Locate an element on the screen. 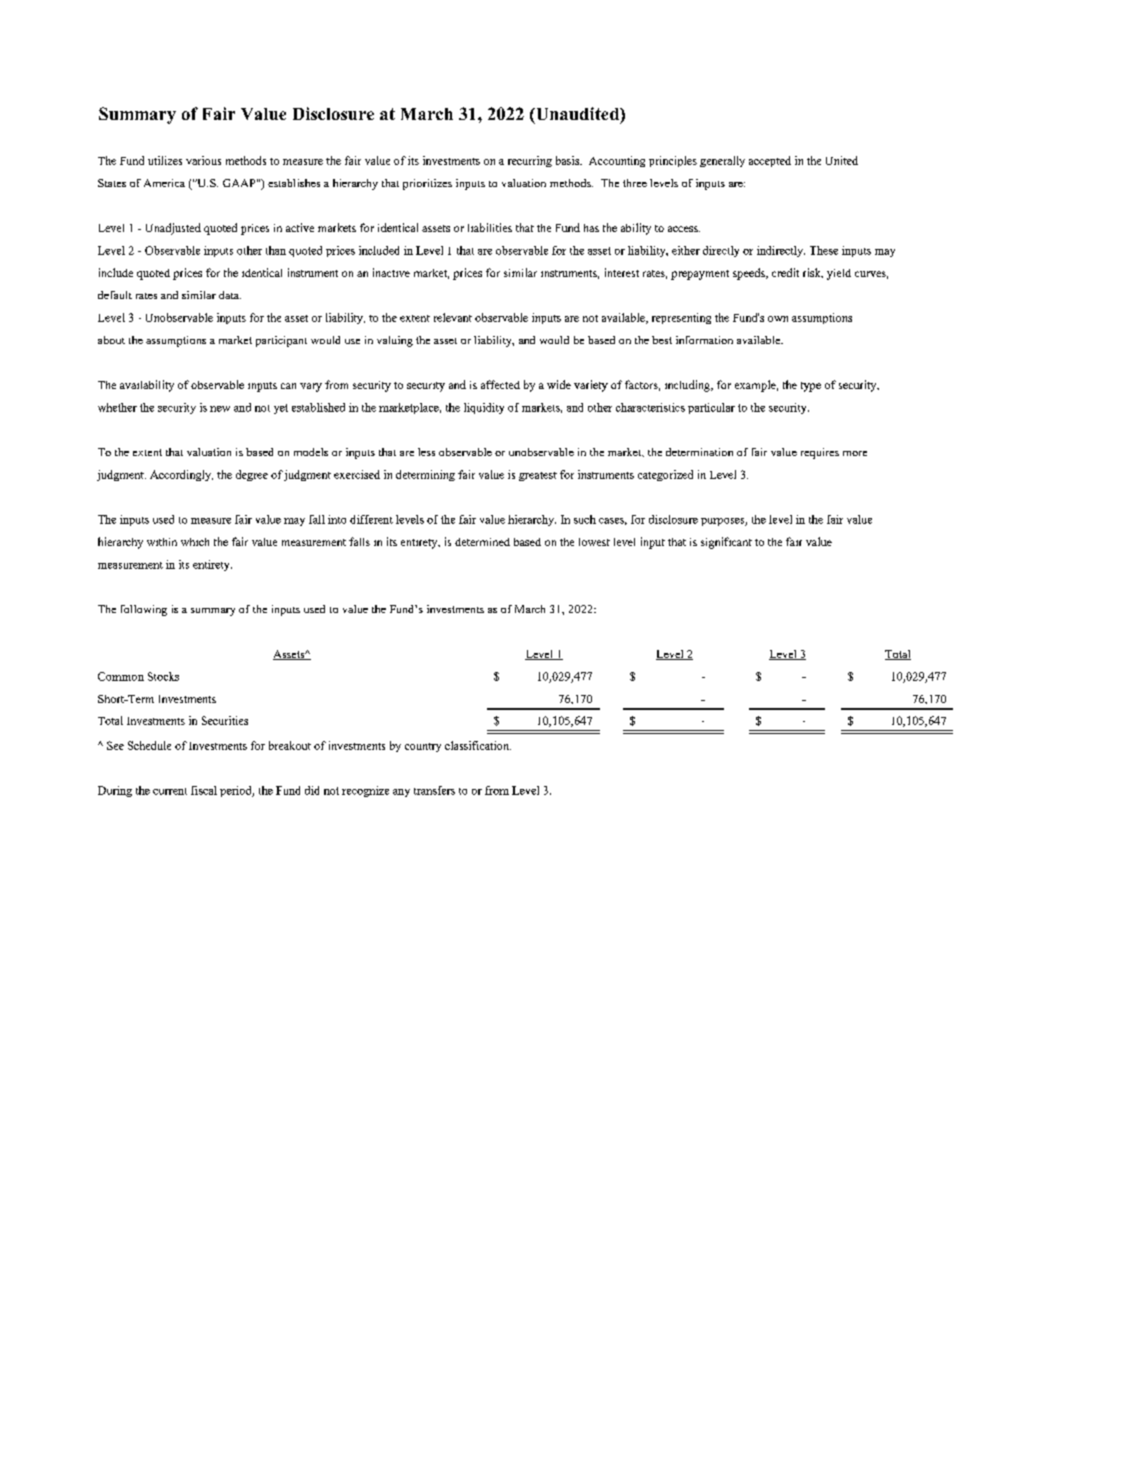  fiscal is located at coordinates (204, 790).
